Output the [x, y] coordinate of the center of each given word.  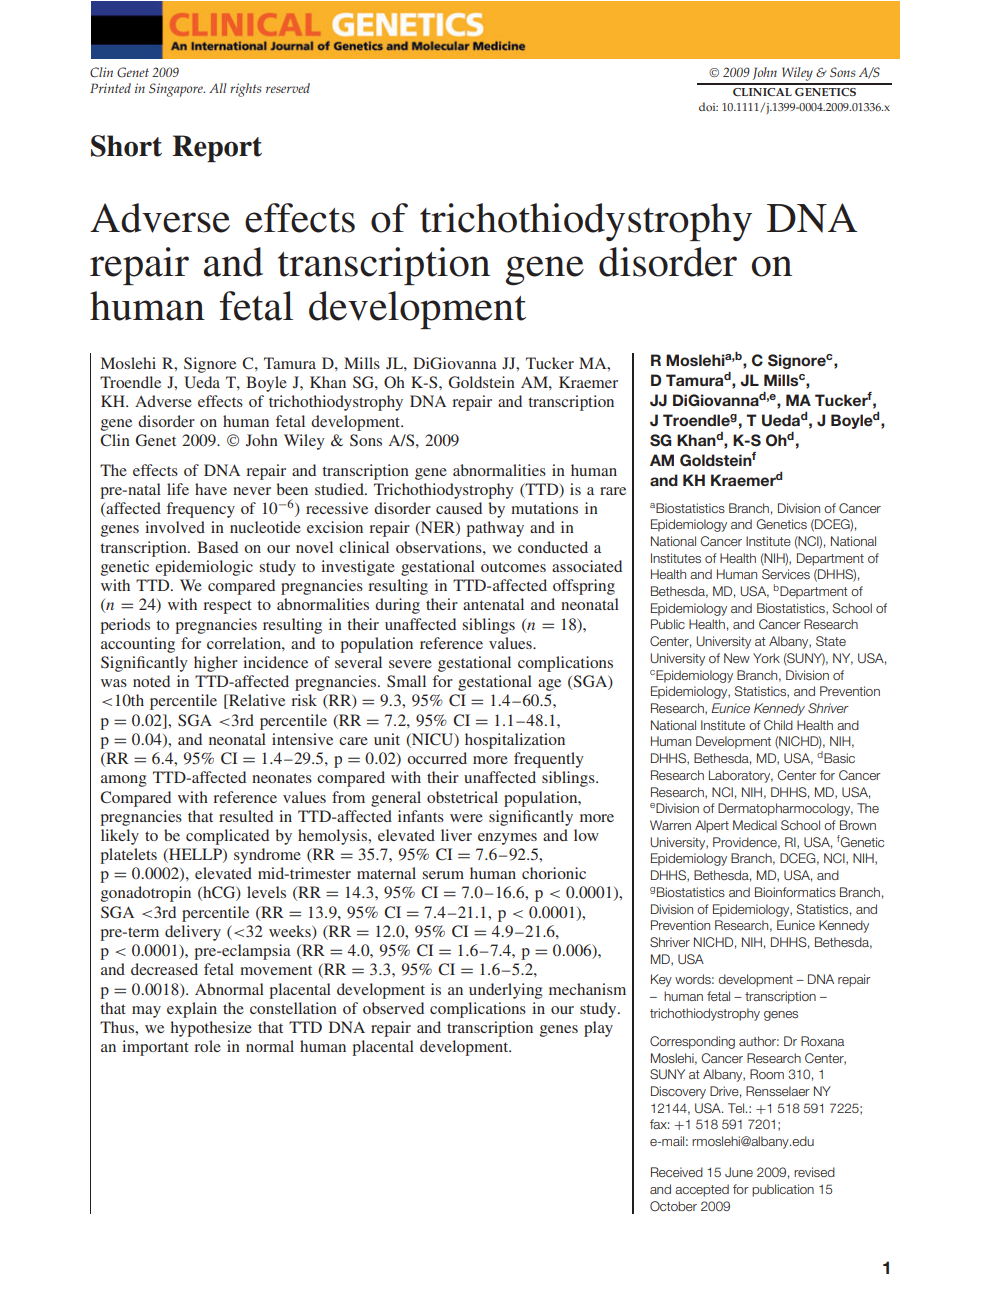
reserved [288, 88]
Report [217, 148]
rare [613, 491]
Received [677, 1172]
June [739, 1172]
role [207, 1046]
